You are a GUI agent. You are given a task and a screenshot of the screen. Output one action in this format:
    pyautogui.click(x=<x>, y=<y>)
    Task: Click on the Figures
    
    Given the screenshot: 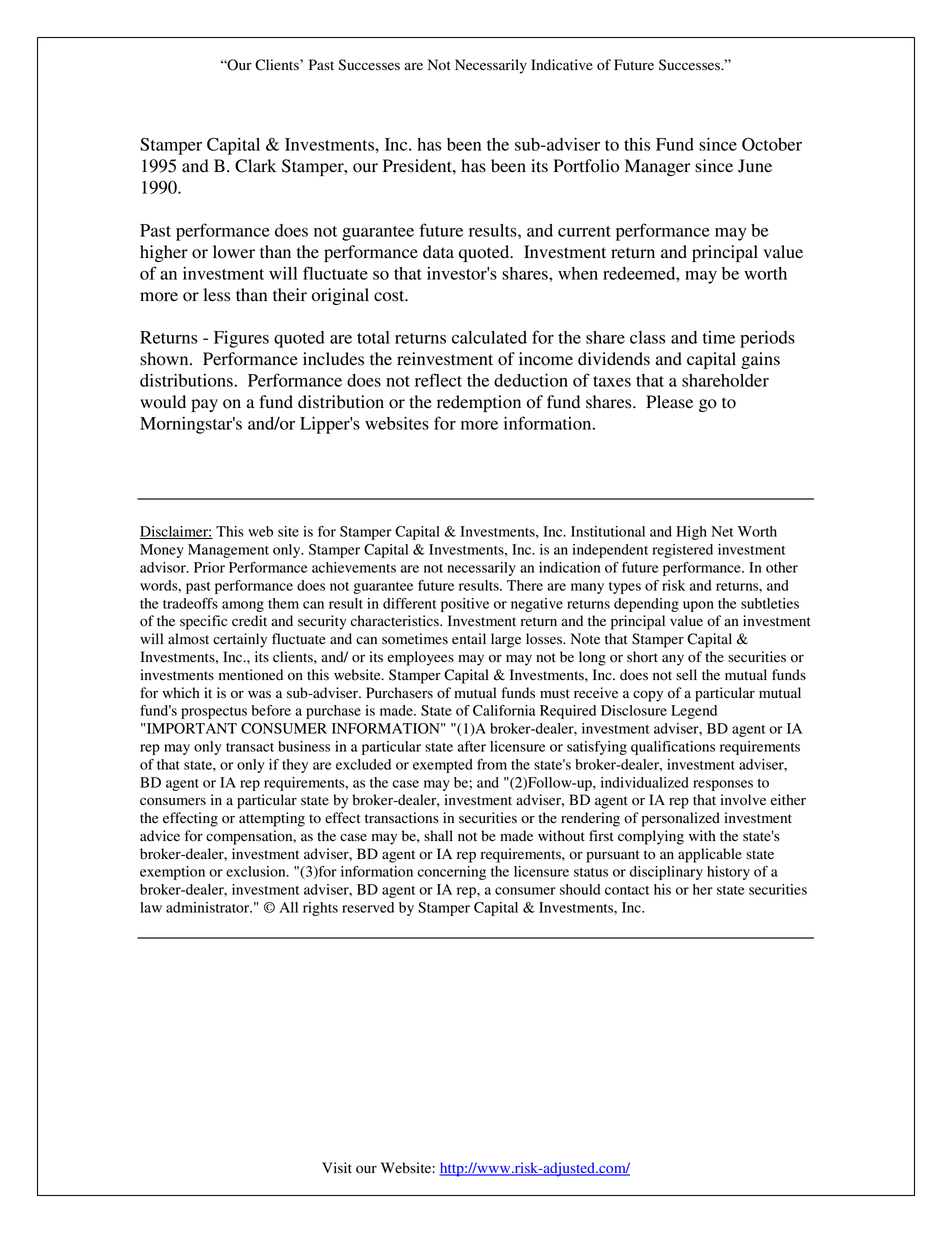 What is the action you would take?
    pyautogui.click(x=241, y=339)
